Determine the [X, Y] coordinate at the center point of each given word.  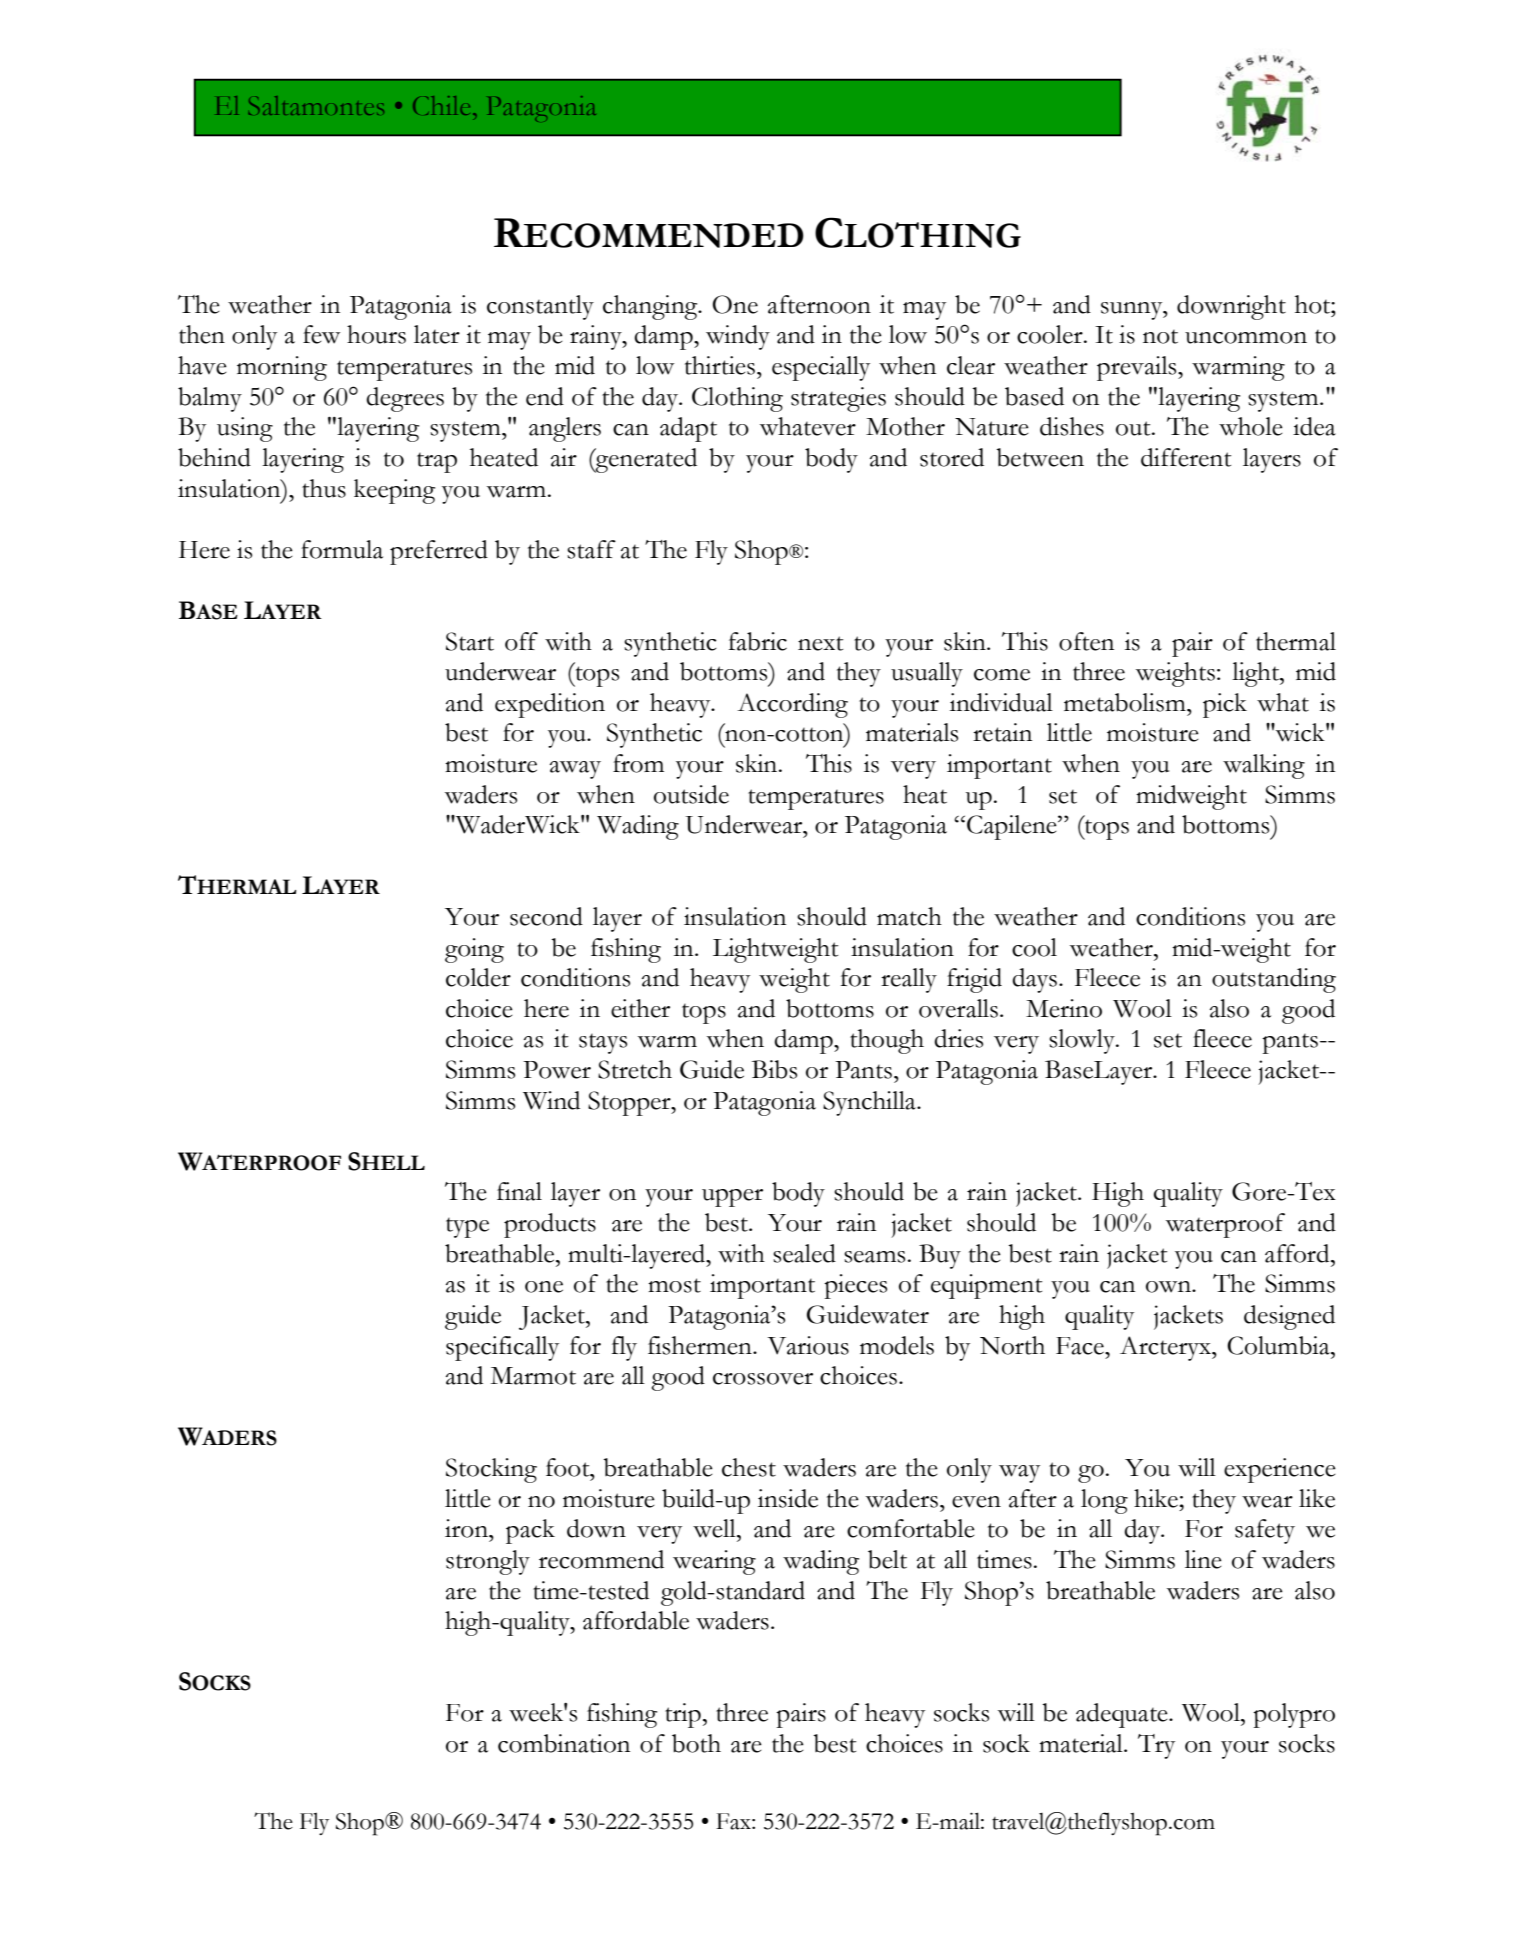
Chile [441, 105]
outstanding [1274, 980]
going [474, 950]
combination [564, 1743]
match [909, 916]
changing [651, 307]
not [1160, 336]
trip [683, 1715]
